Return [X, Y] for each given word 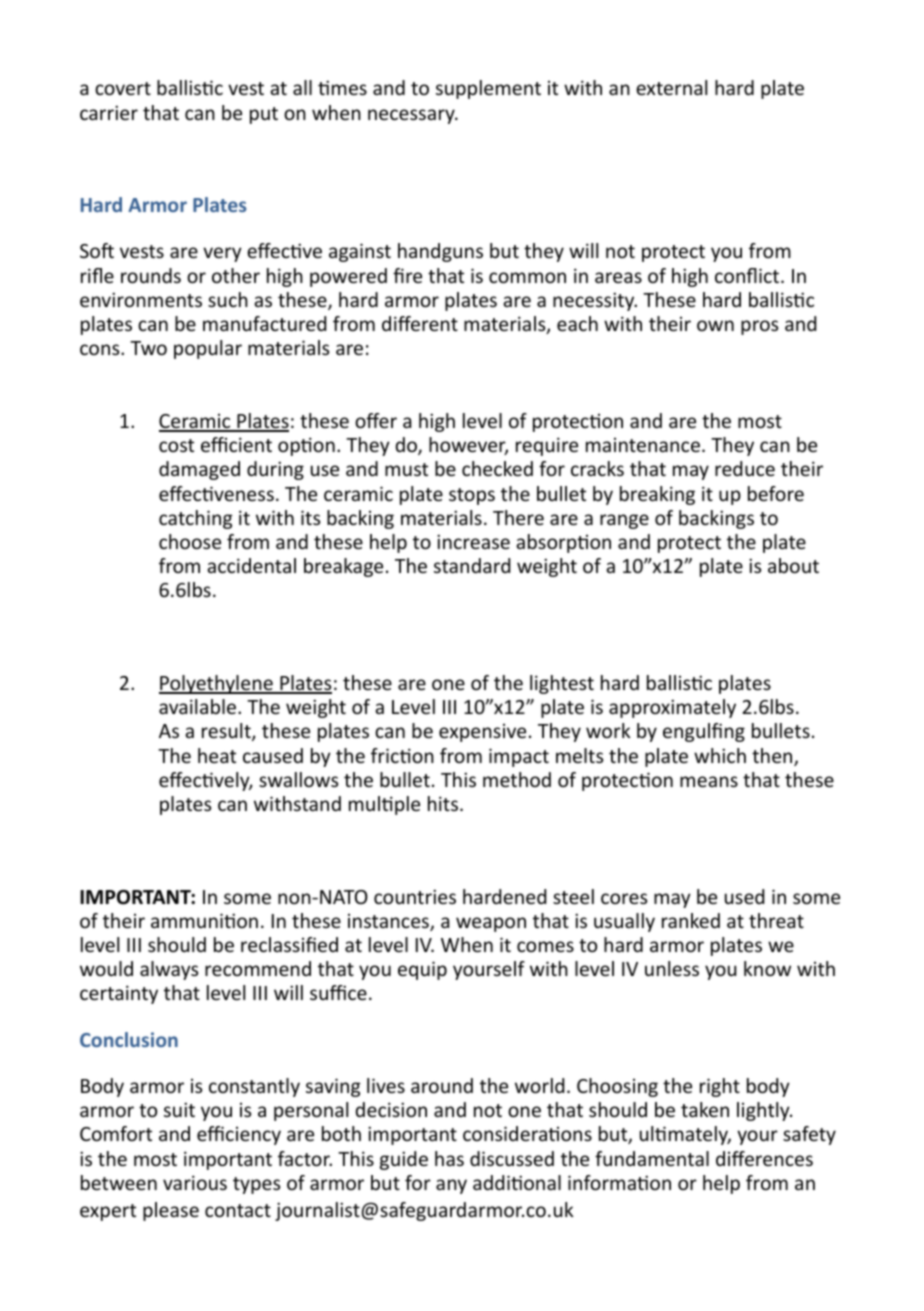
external [671, 87]
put [264, 115]
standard [472, 565]
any [451, 1186]
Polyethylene [217, 684]
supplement [488, 89]
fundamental [652, 1158]
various [195, 1182]
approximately [672, 708]
